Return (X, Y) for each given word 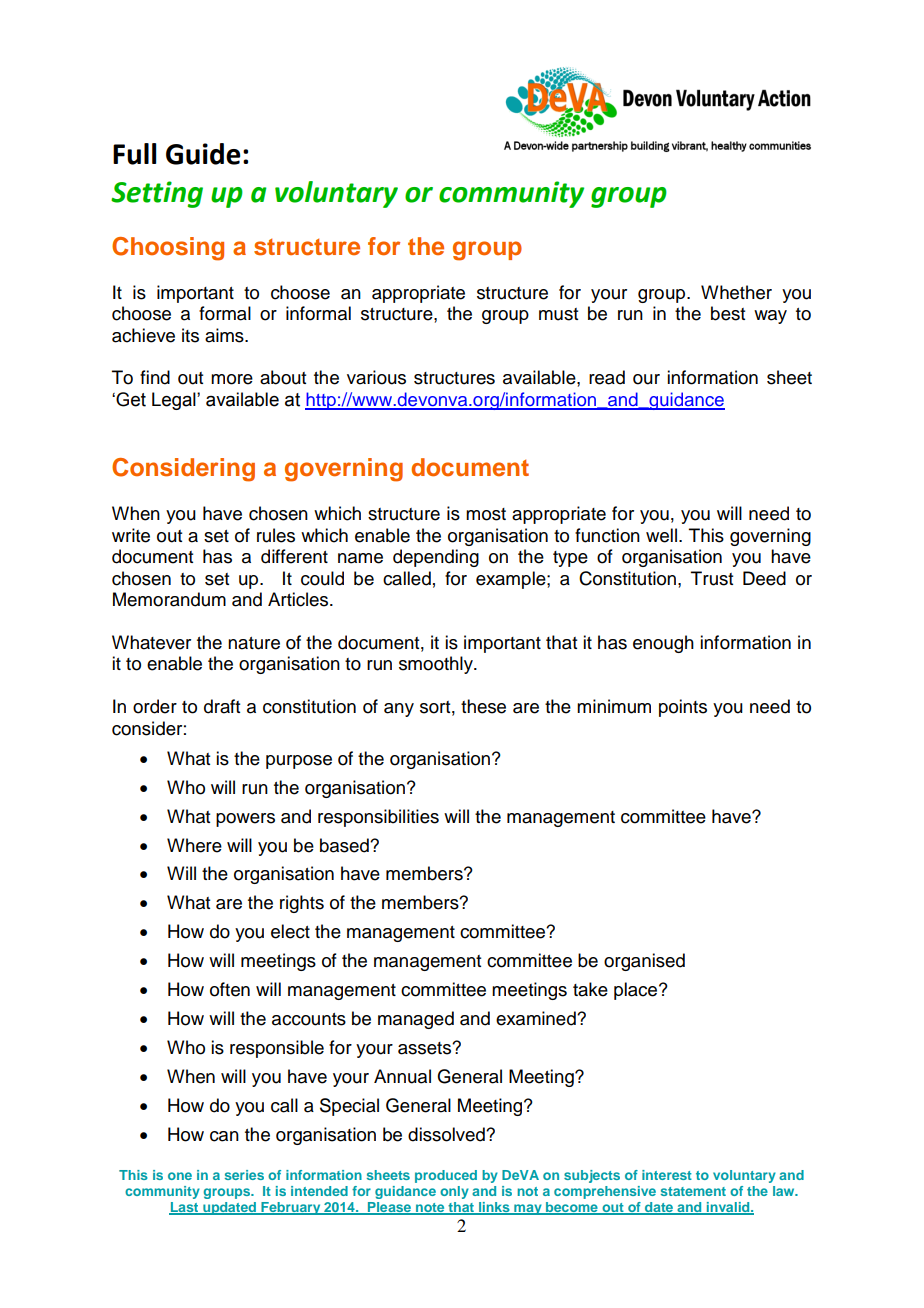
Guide (203, 154)
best (728, 313)
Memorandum (169, 599)
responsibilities (378, 818)
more (232, 379)
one (180, 1176)
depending (436, 558)
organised (644, 962)
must (558, 314)
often (230, 989)
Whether (736, 292)
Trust (712, 578)
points (683, 708)
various (376, 377)
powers (245, 820)
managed (416, 1020)
